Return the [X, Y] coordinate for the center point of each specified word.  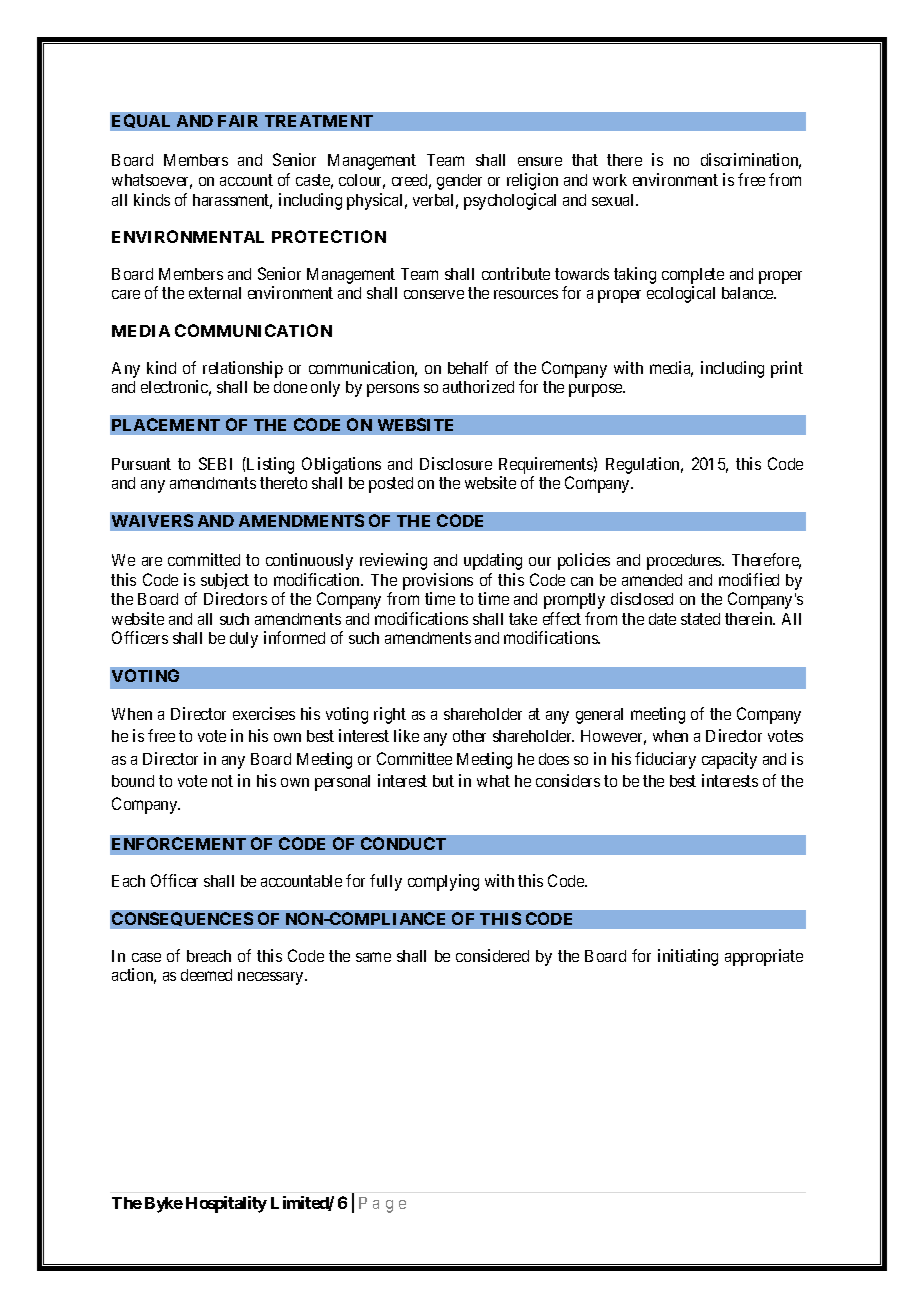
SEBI [215, 463]
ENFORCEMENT [179, 843]
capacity [729, 760]
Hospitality [226, 1204]
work [610, 180]
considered [492, 955]
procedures [685, 562]
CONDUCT [403, 843]
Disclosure [456, 463]
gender [459, 182]
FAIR [238, 121]
